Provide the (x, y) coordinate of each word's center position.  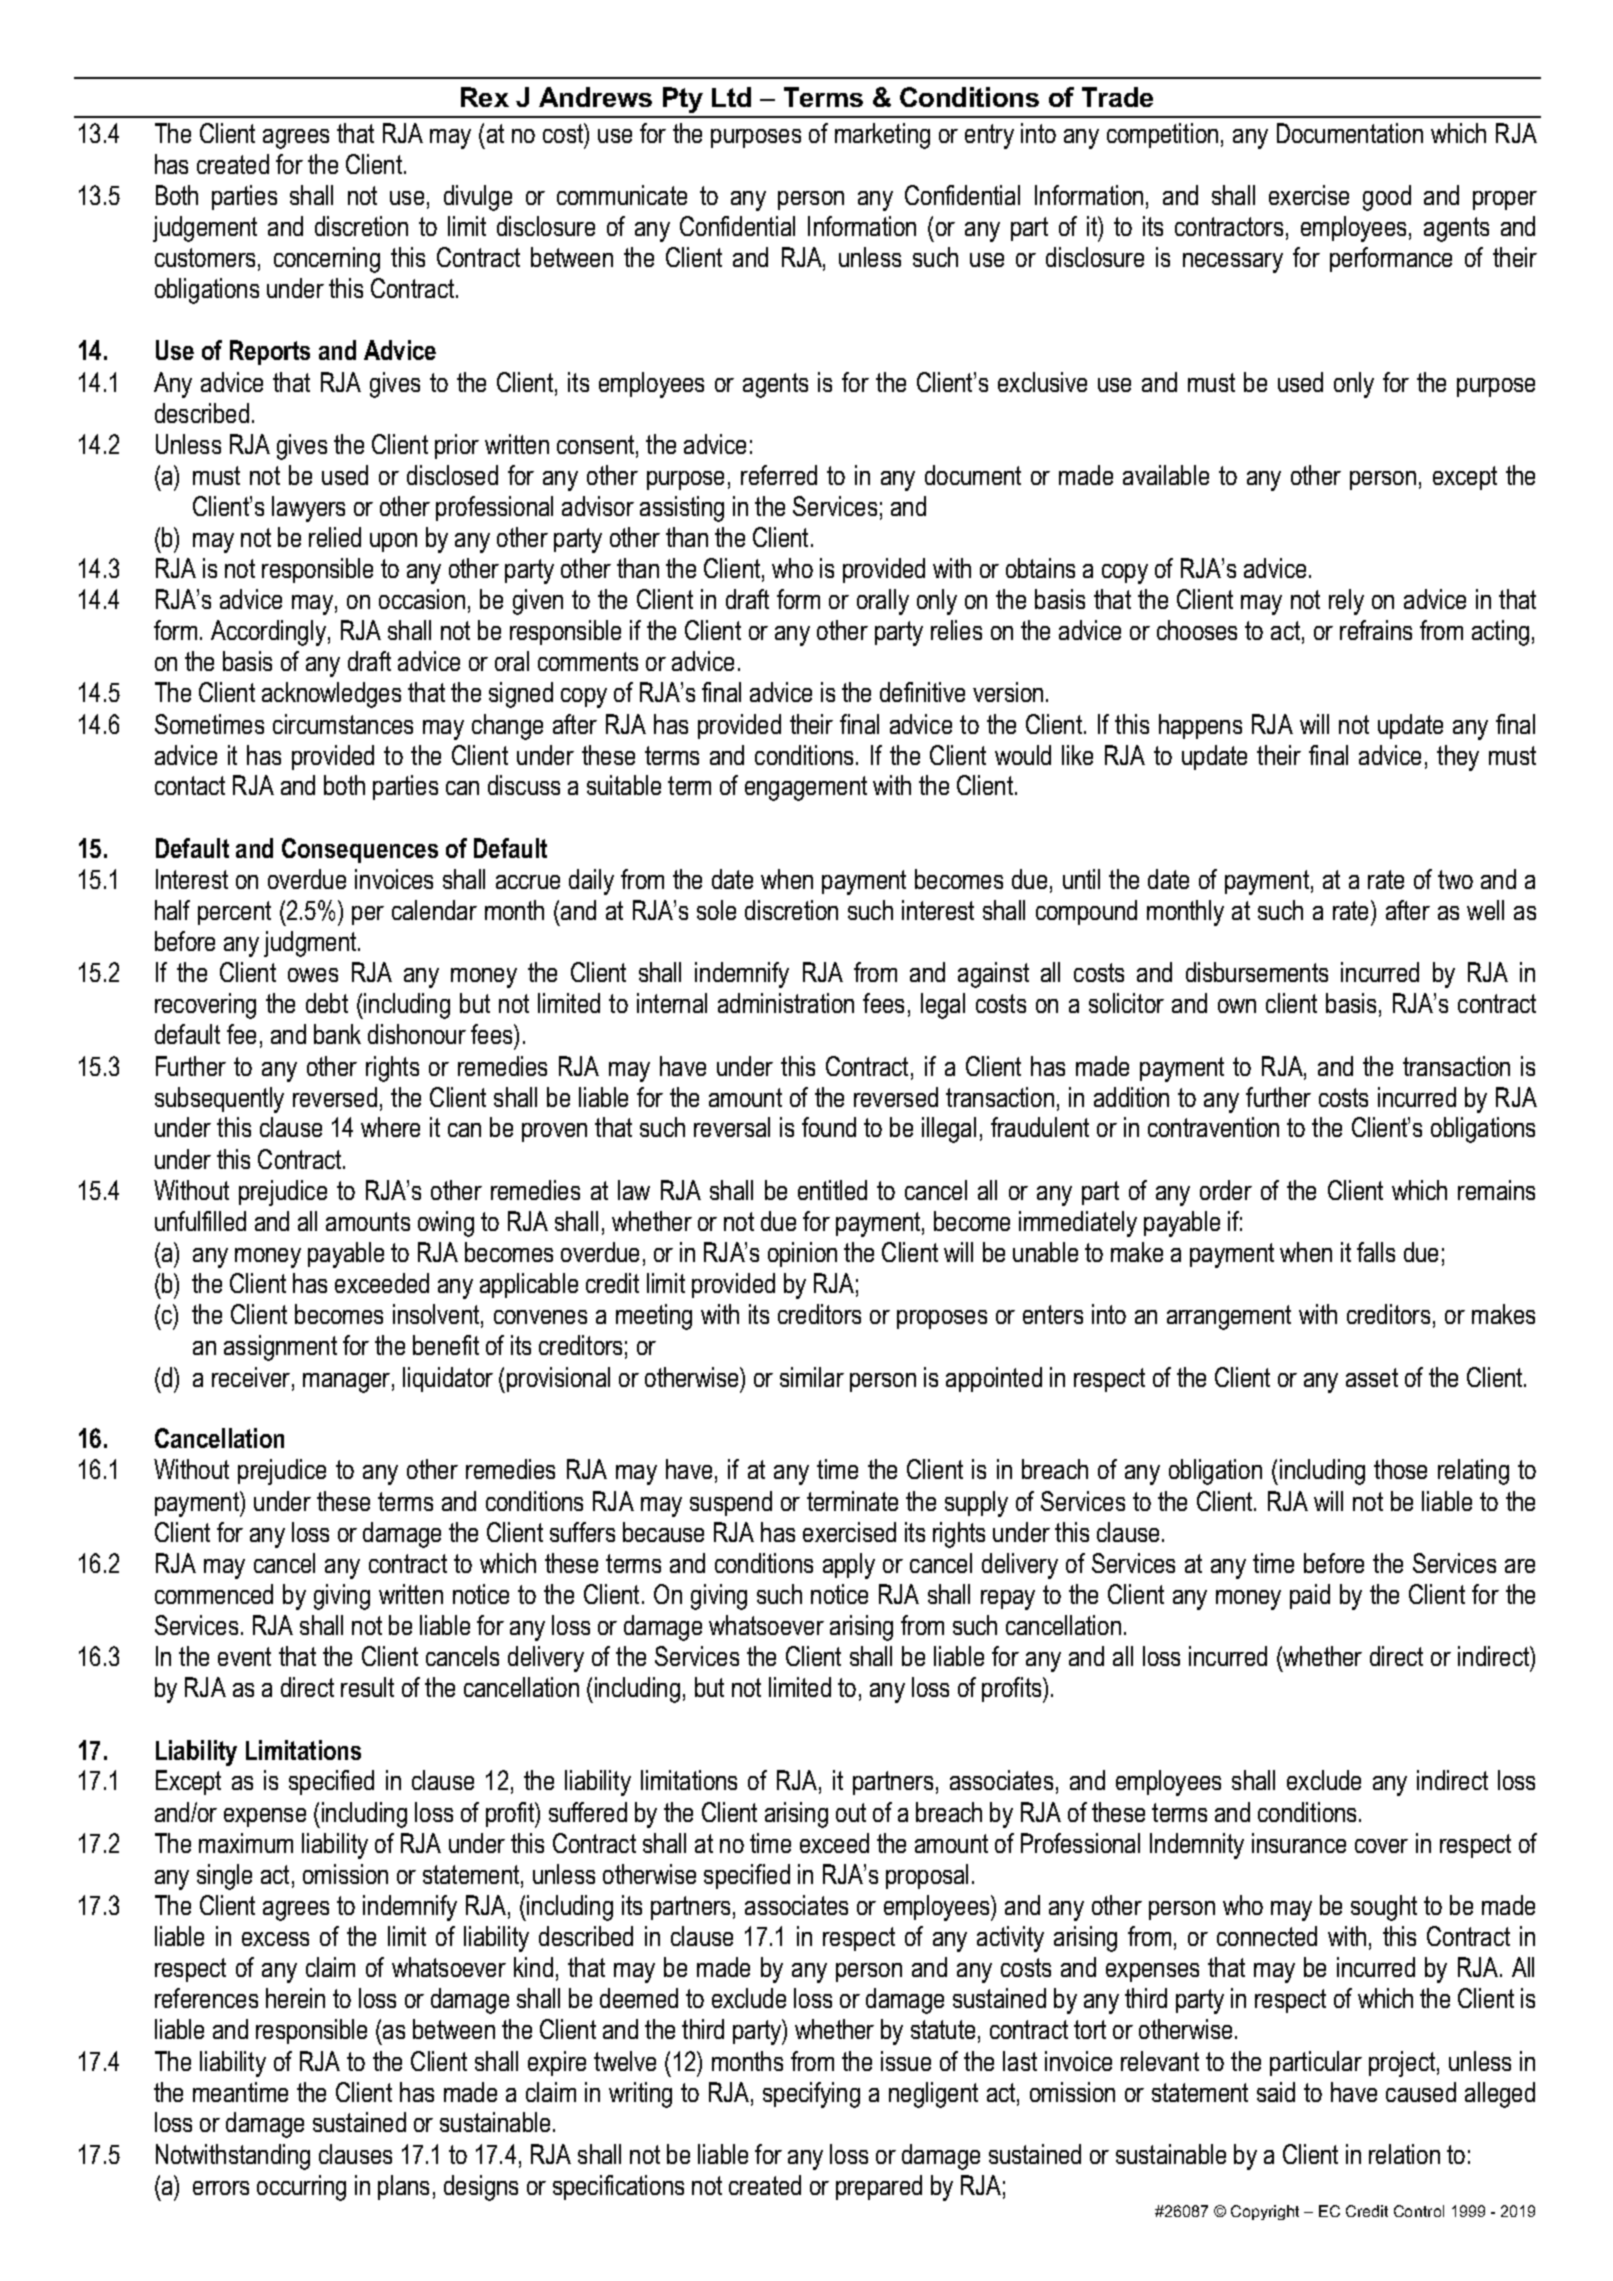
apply (849, 1566)
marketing (882, 136)
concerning (327, 260)
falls (1376, 1252)
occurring (301, 2188)
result (367, 1687)
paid (1310, 1596)
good (1387, 198)
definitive (922, 692)
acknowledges (331, 695)
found (829, 1127)
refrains (1376, 630)
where (390, 1127)
